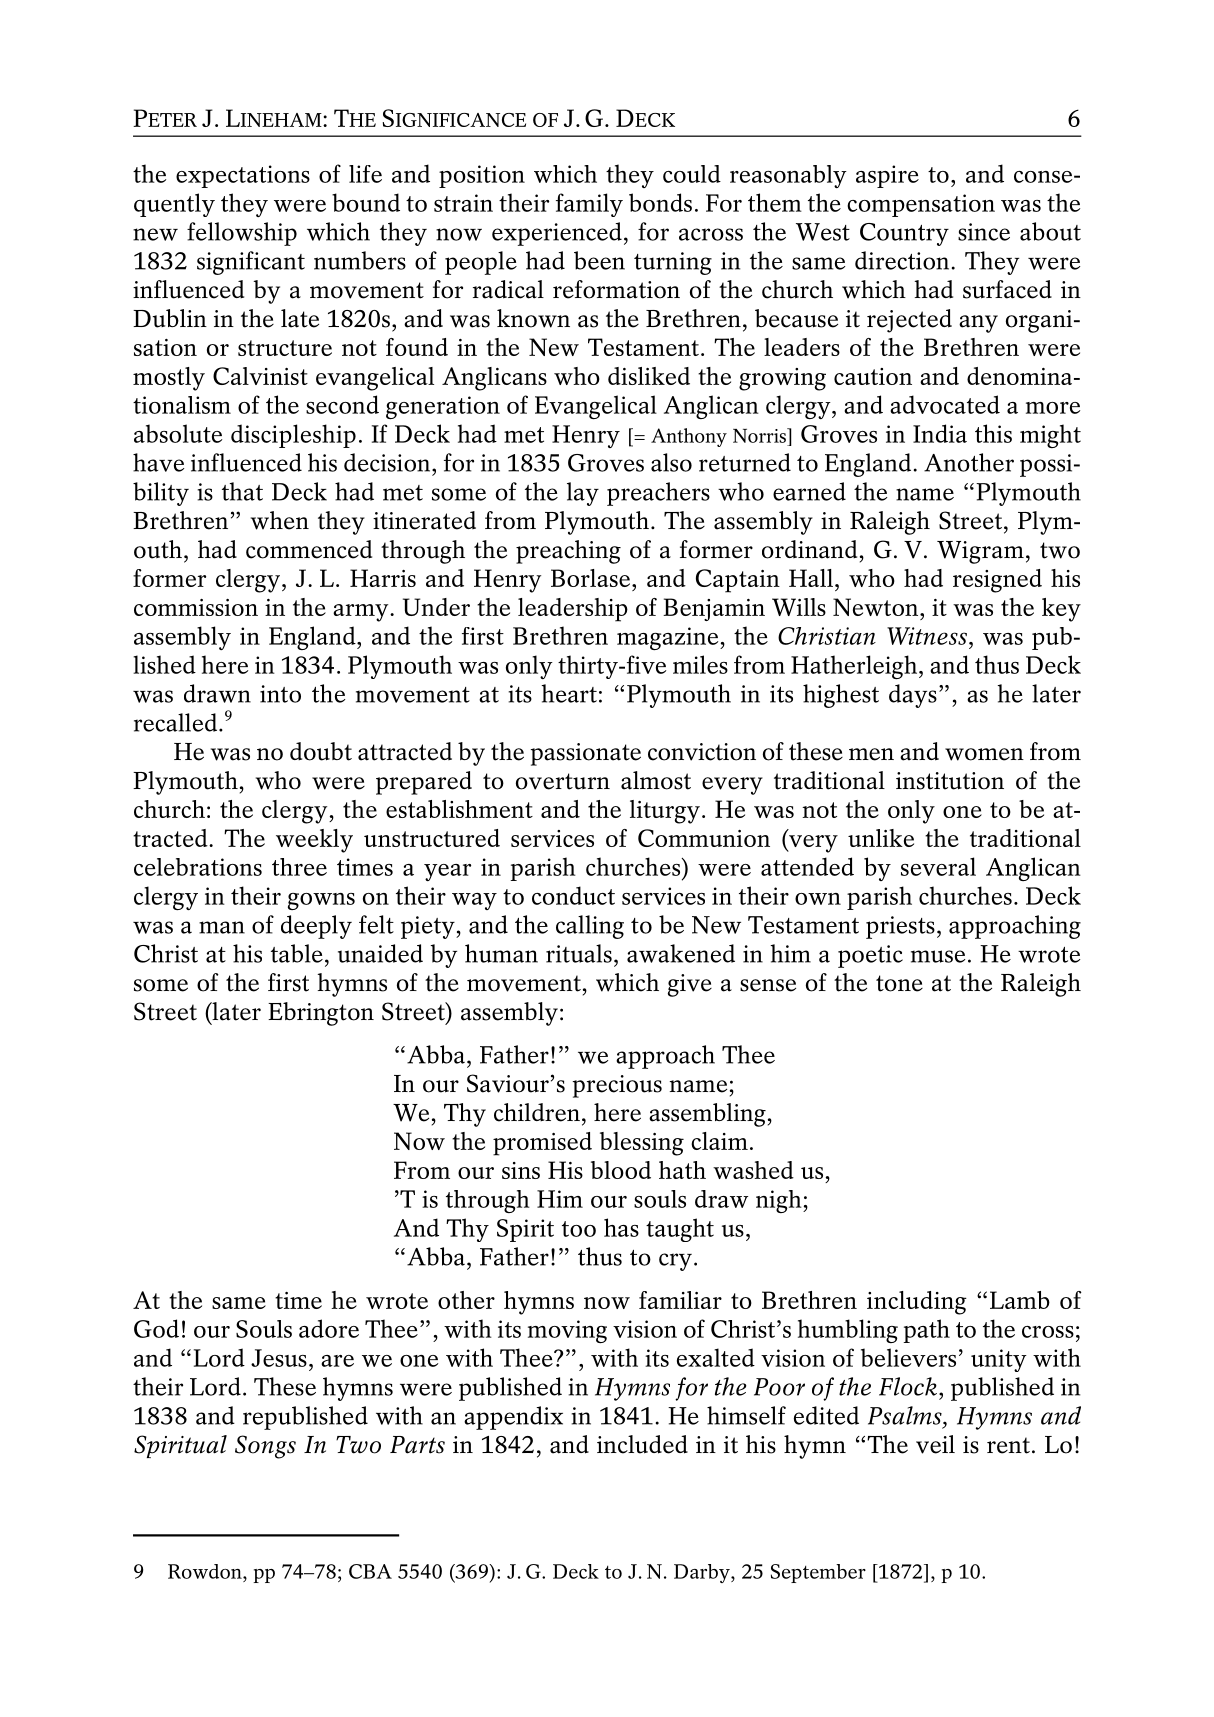 Image resolution: width=1214 pixels, height=1717 pixels. I want to click on precious, so click(617, 1086).
